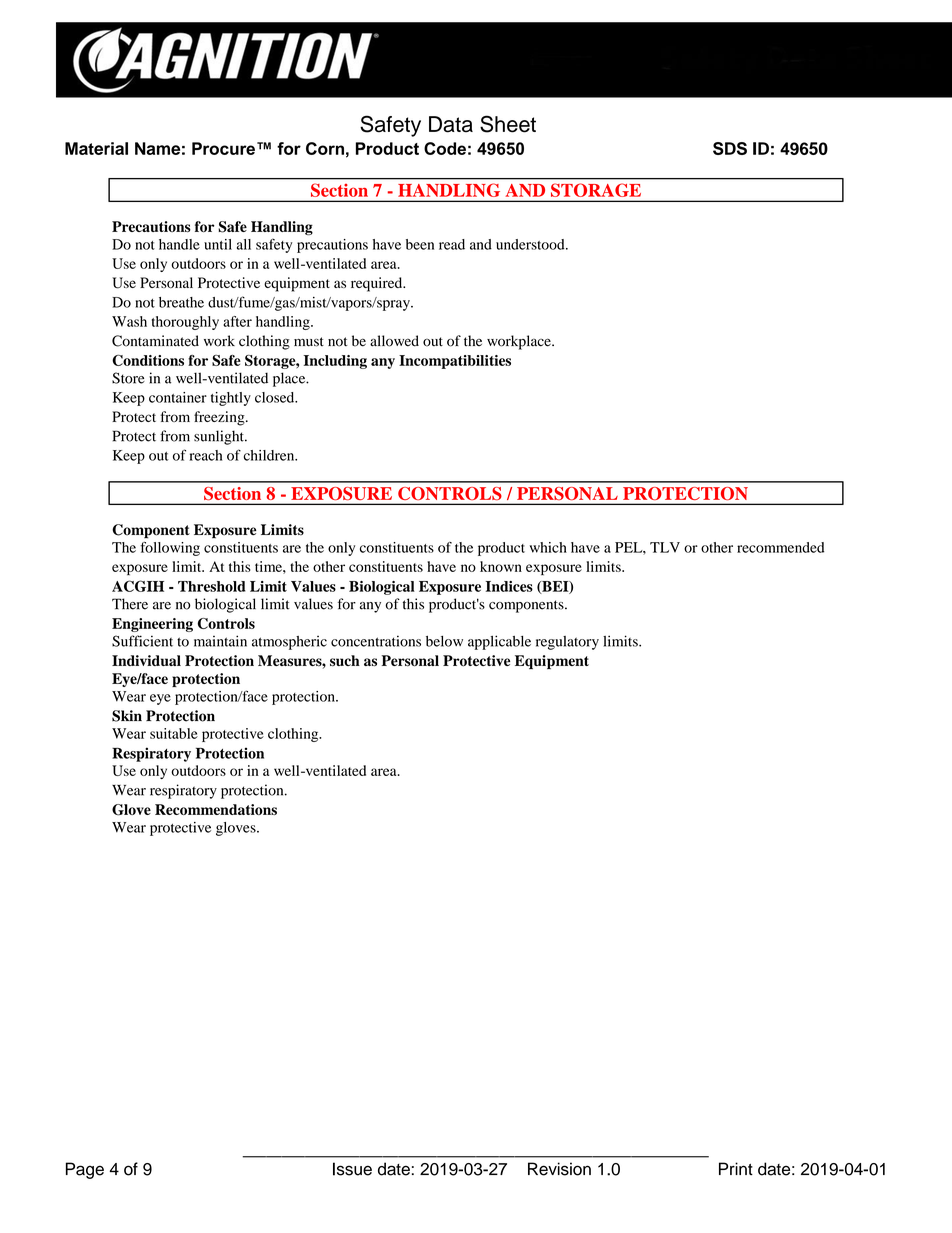  I want to click on Page, so click(85, 1170).
